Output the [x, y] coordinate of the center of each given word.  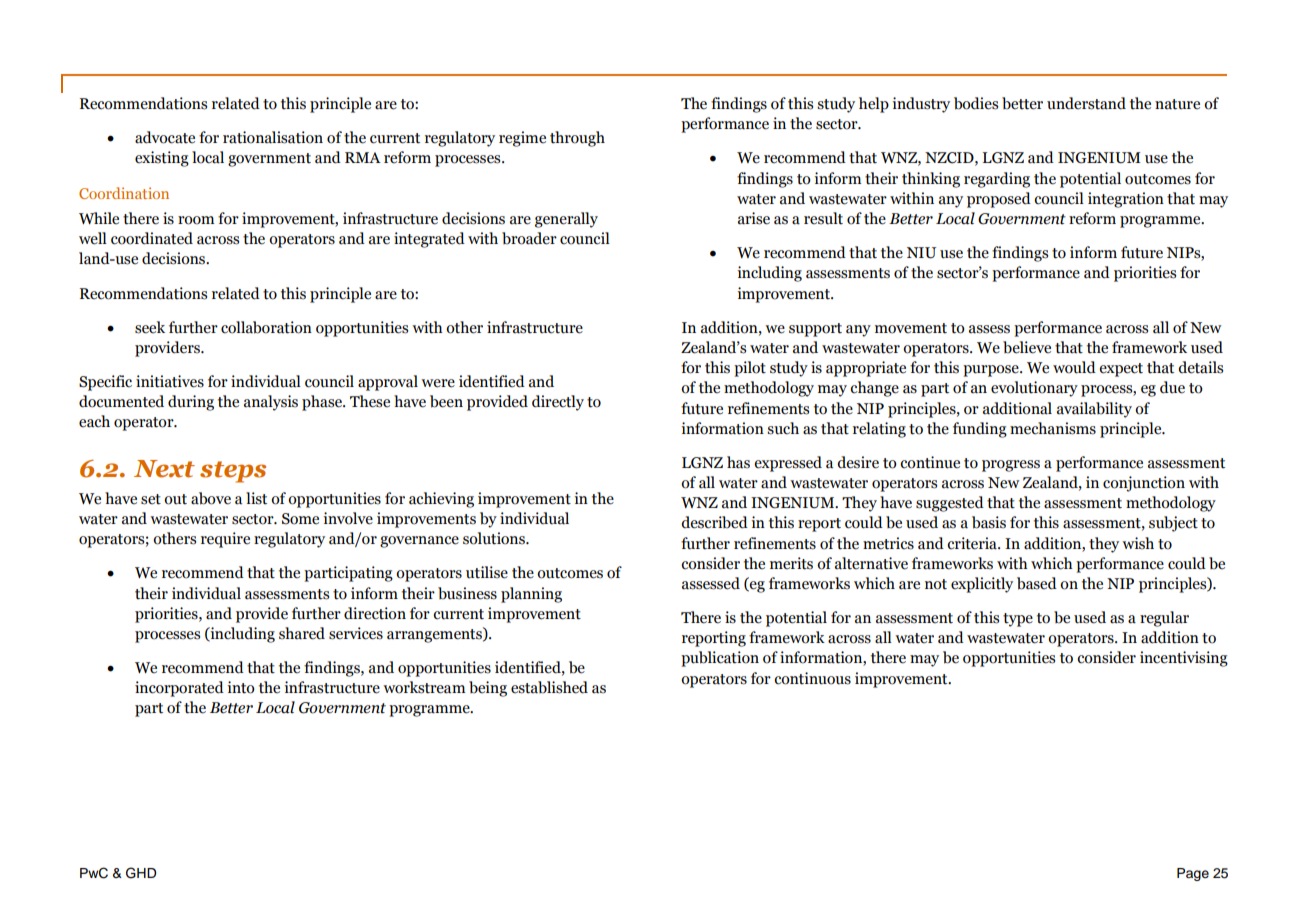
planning [531, 595]
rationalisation [273, 137]
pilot [750, 369]
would [1074, 367]
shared [302, 633]
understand [1086, 103]
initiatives [170, 381]
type [1018, 620]
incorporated [179, 689]
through [577, 139]
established [549, 687]
